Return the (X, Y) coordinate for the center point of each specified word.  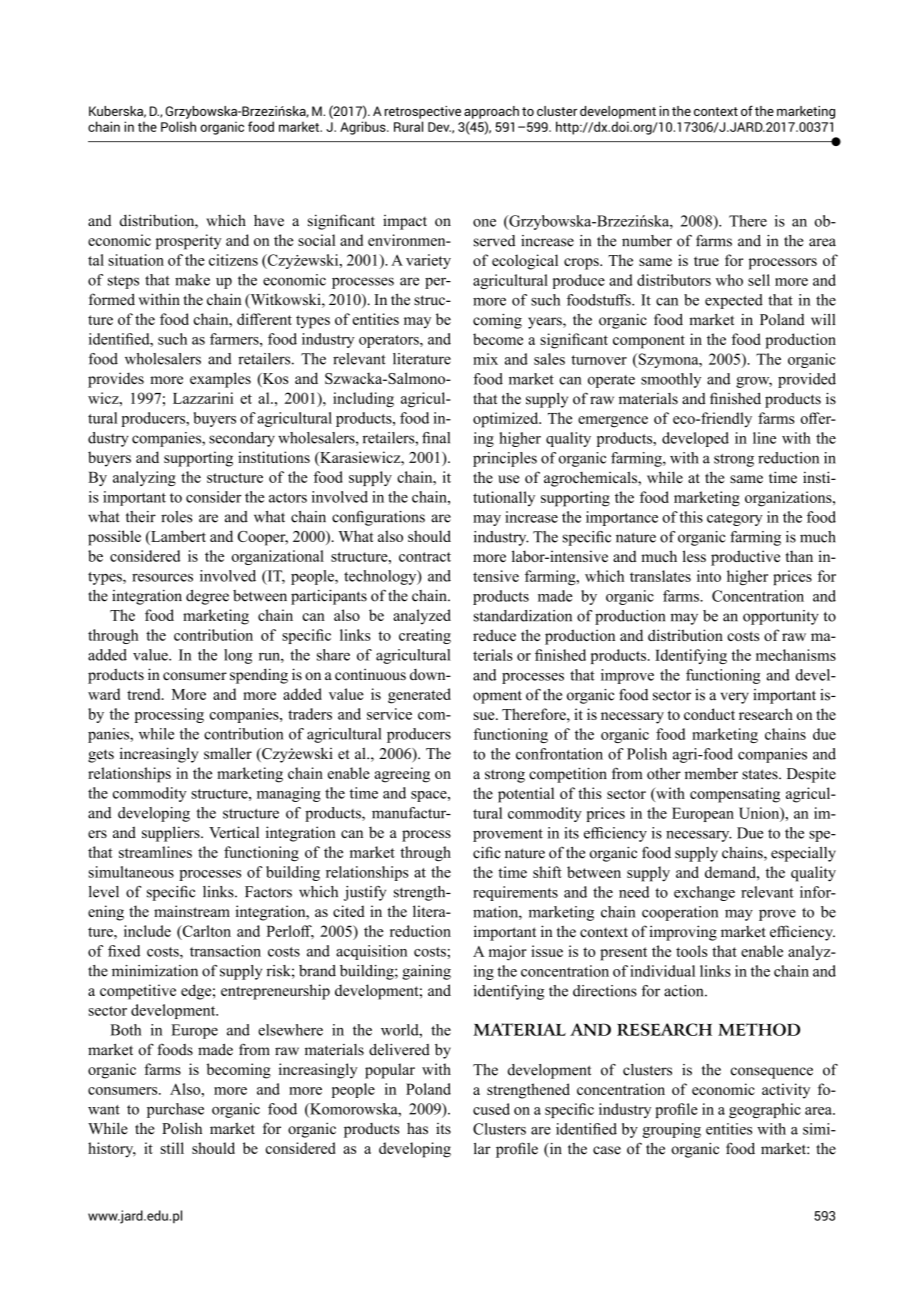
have (269, 220)
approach (491, 112)
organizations (789, 499)
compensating (735, 795)
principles (505, 459)
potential (526, 795)
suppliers (172, 834)
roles (176, 517)
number (647, 241)
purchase (175, 1110)
